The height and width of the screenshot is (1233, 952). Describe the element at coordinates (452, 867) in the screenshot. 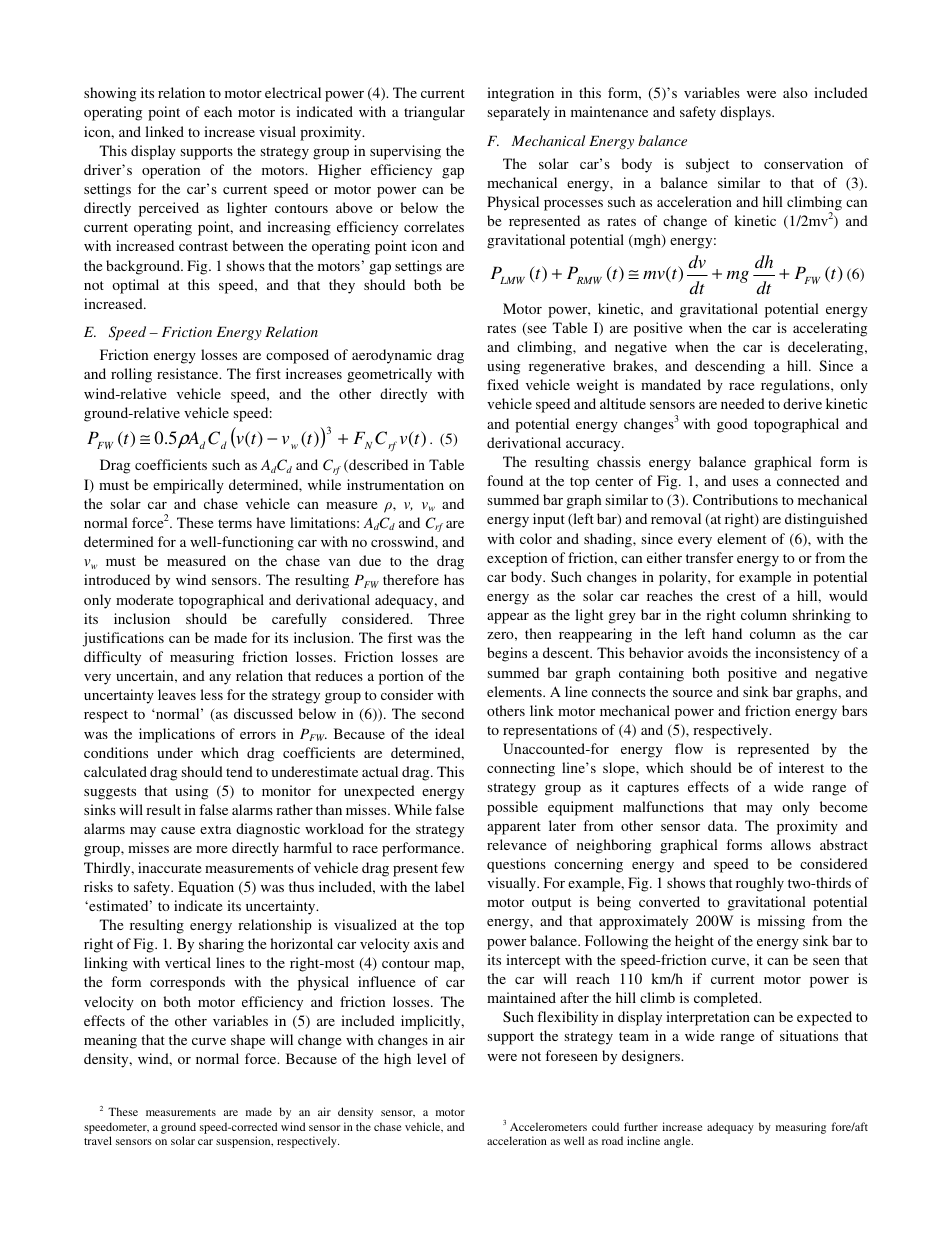

I see `few` at that location.
